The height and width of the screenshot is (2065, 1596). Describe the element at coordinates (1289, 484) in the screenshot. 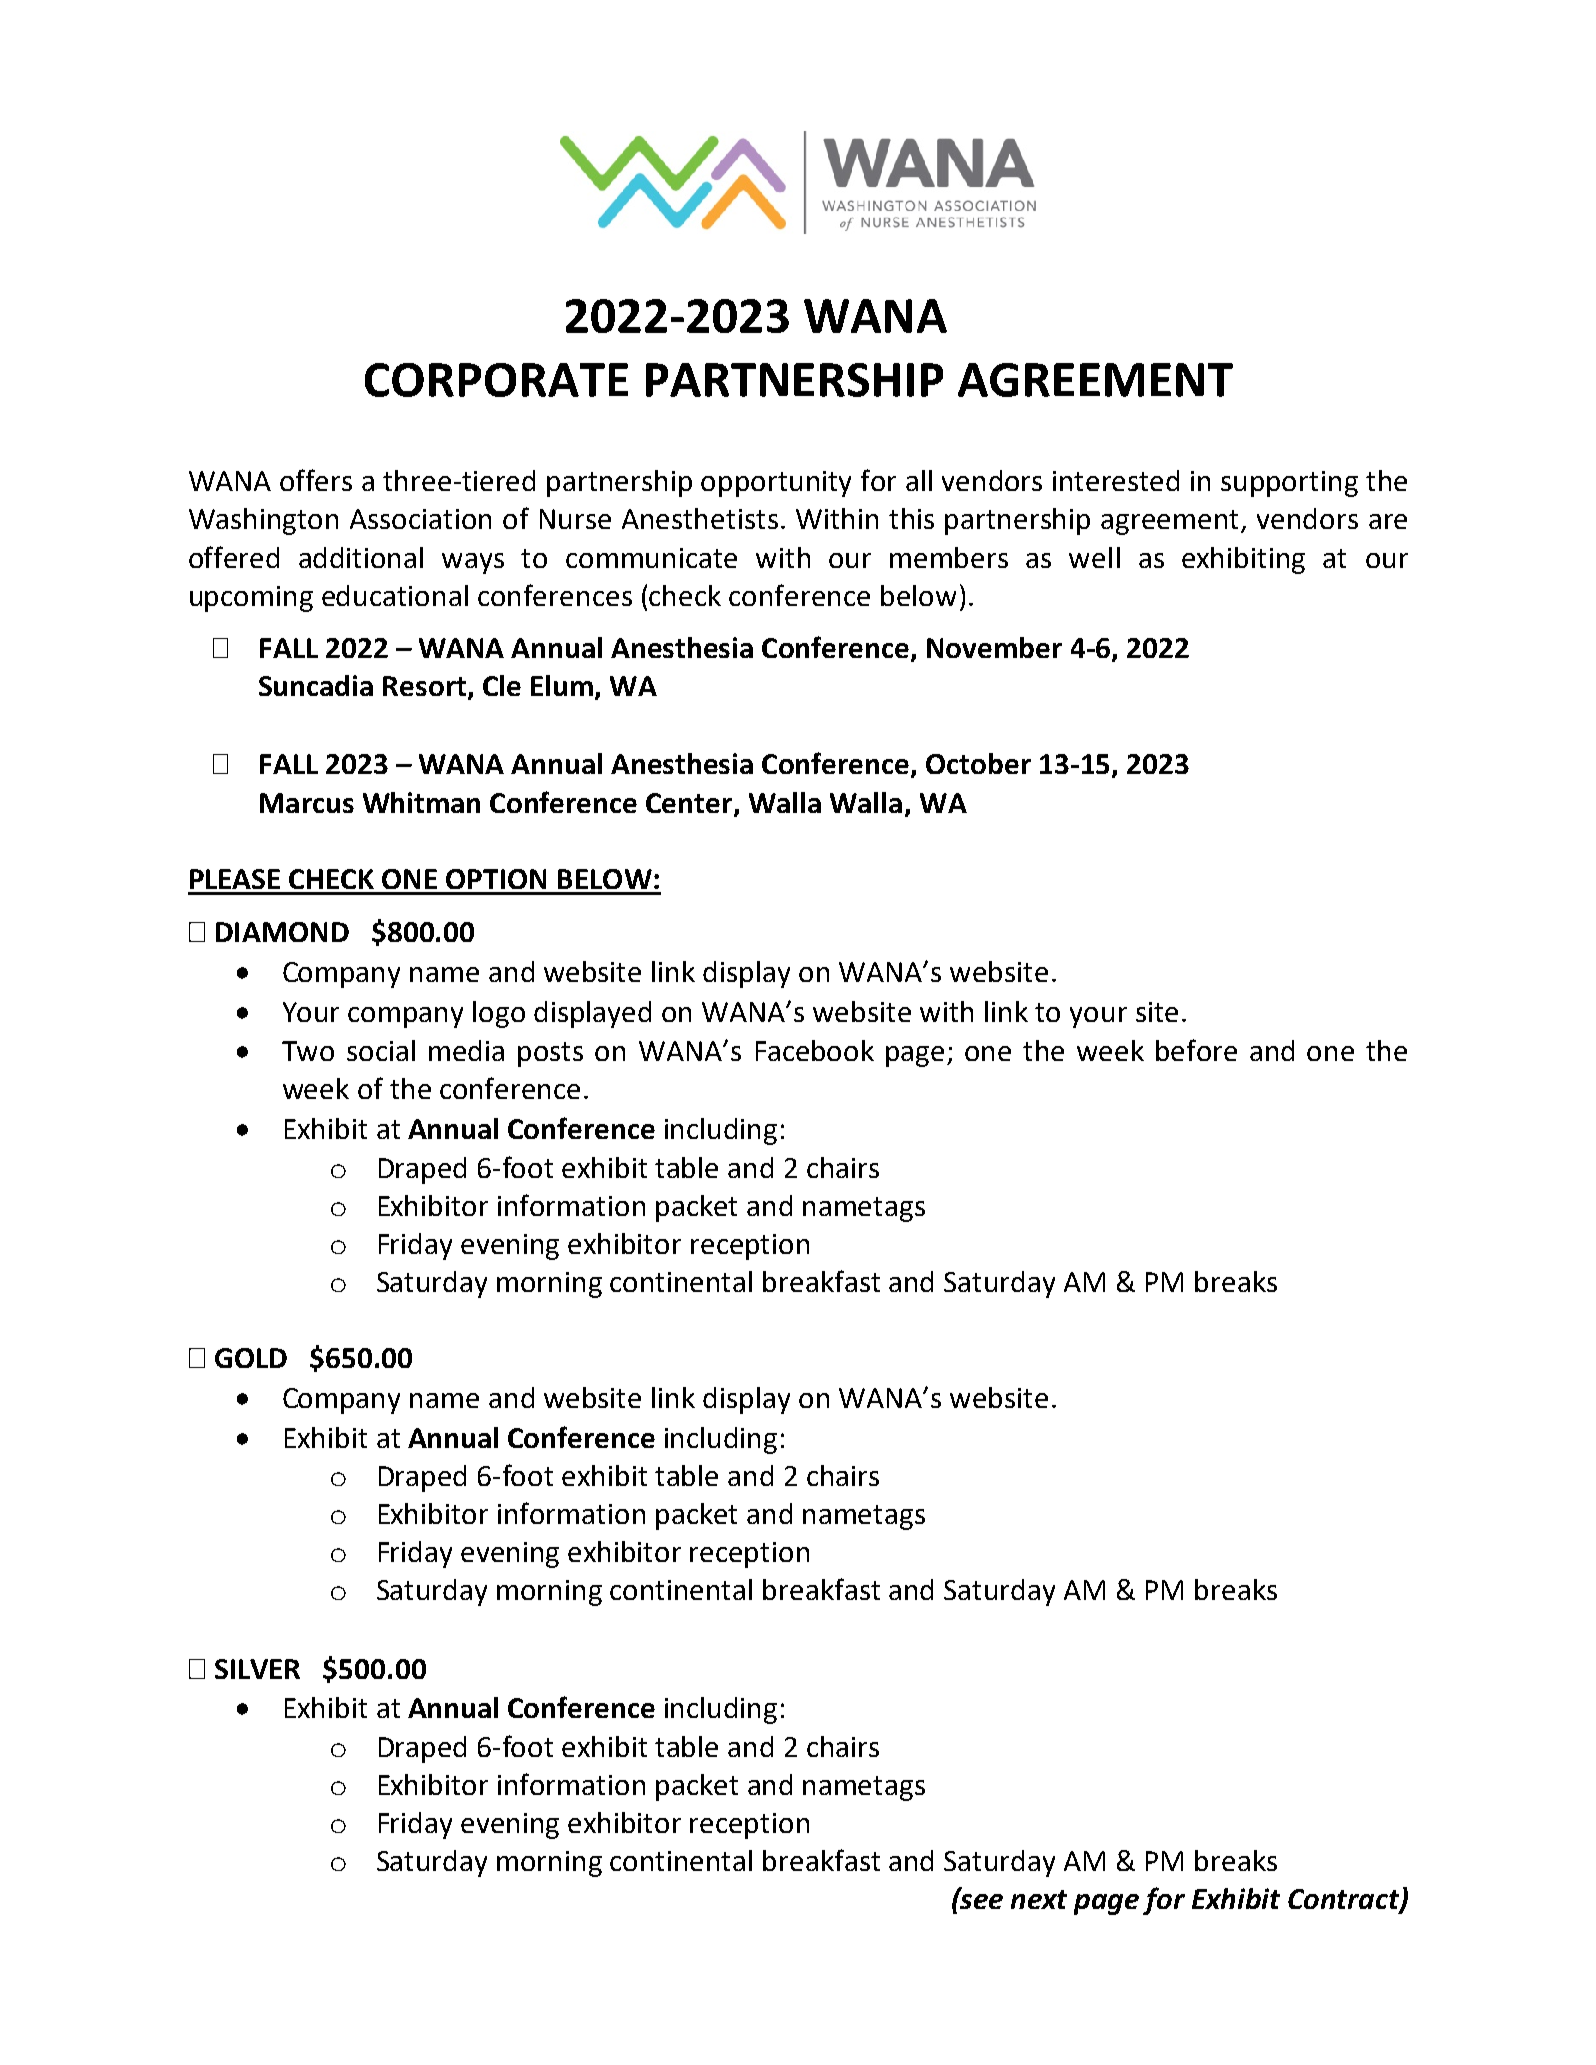

I see `supporting` at that location.
